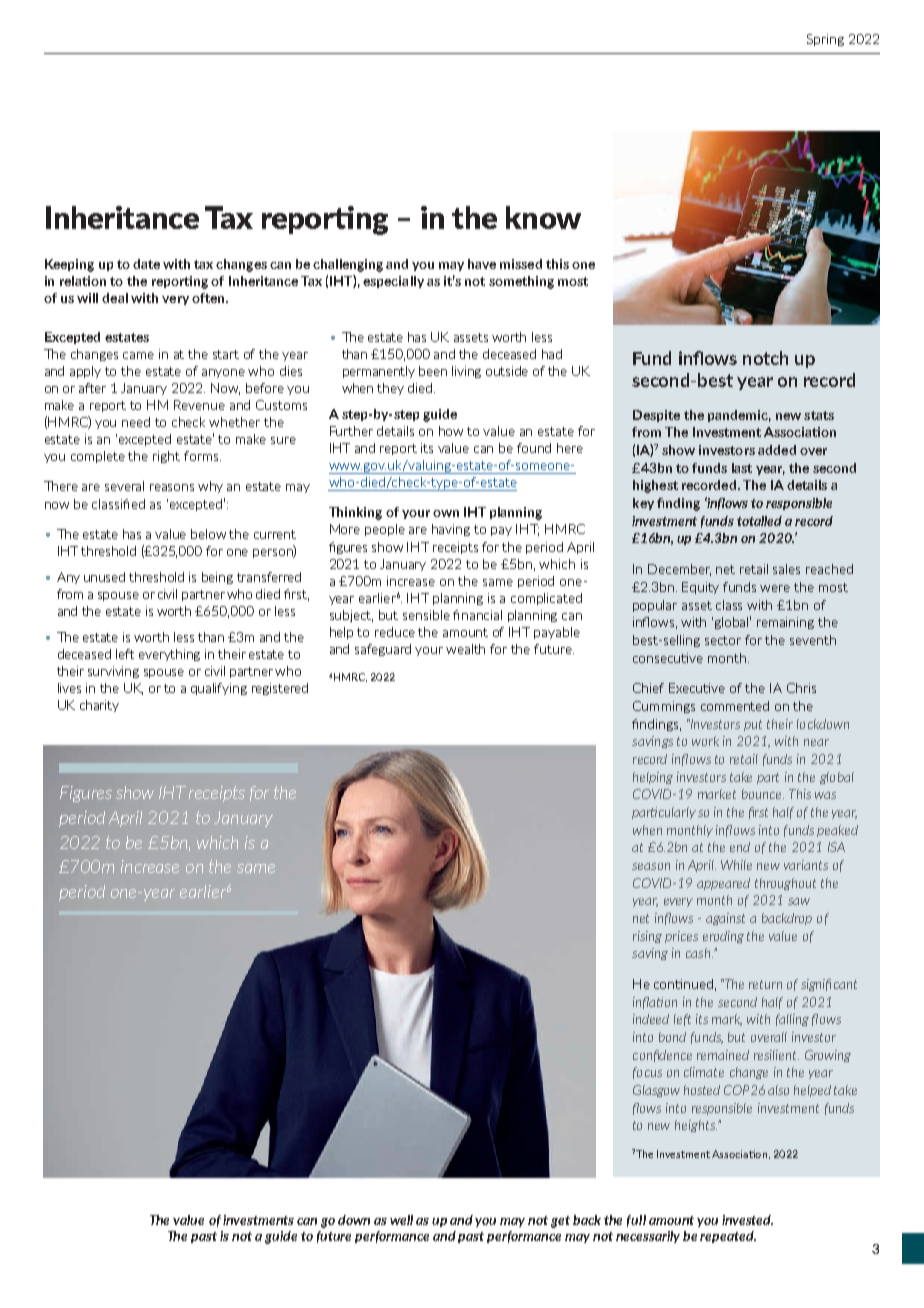 This screenshot has width=924, height=1308. Describe the element at coordinates (219, 689) in the screenshot. I see `qualifying` at that location.
